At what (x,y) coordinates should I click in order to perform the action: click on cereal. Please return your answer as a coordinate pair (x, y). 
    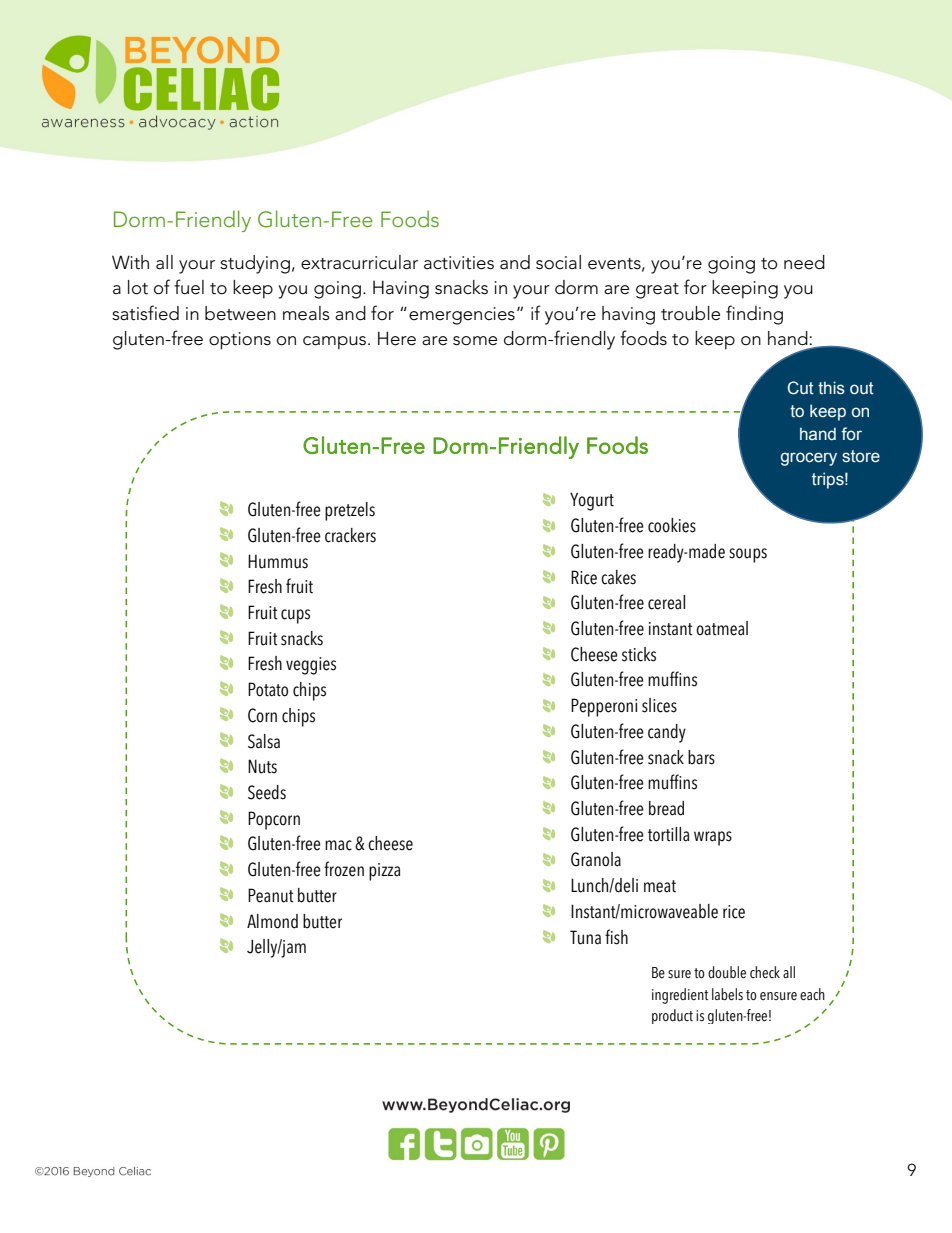
    Looking at the image, I should click on (666, 602).
